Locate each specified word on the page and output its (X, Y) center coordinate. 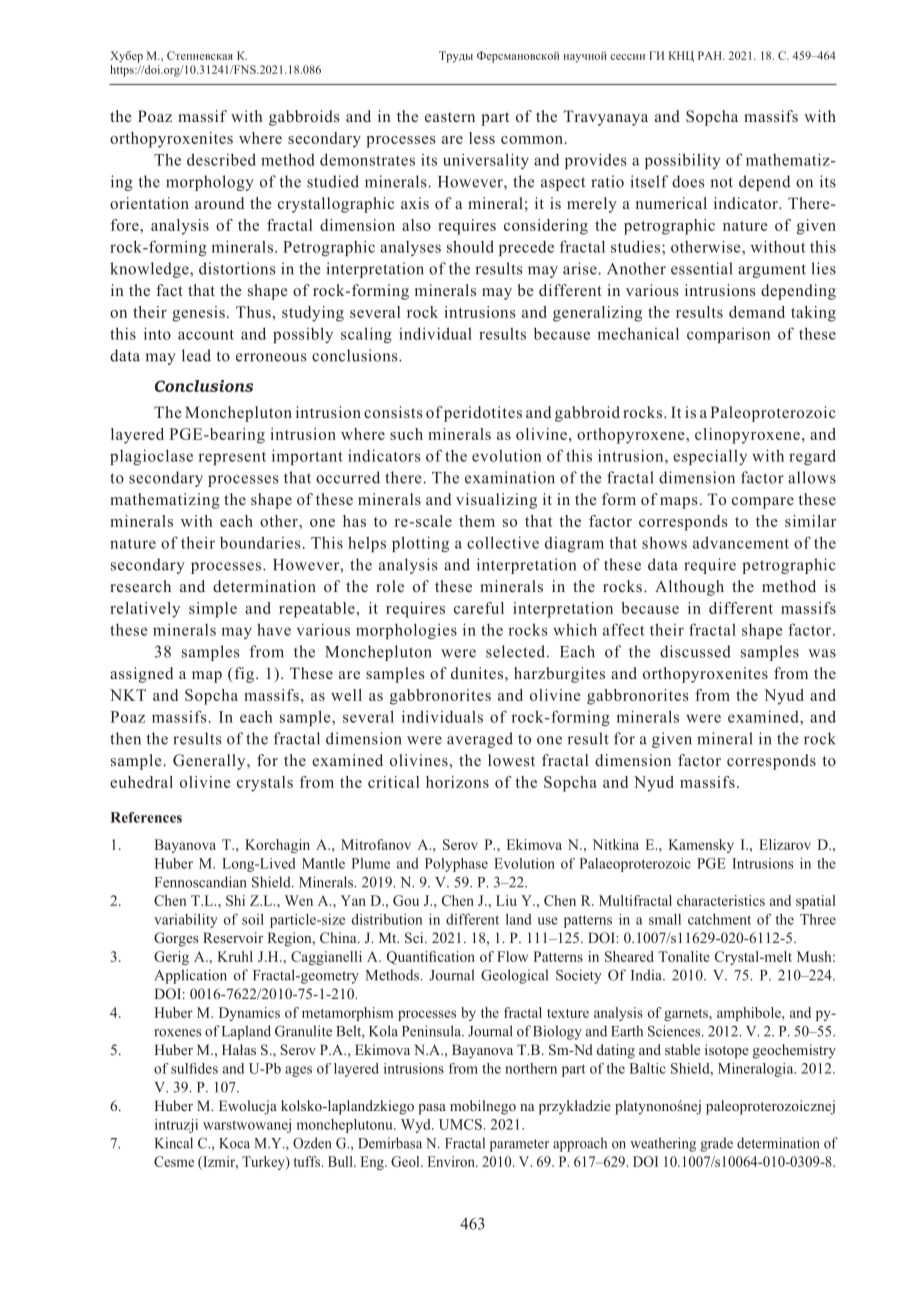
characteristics (721, 900)
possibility (682, 161)
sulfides (194, 1068)
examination (510, 477)
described (221, 159)
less (482, 138)
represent (232, 458)
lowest (511, 760)
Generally (210, 762)
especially (710, 457)
